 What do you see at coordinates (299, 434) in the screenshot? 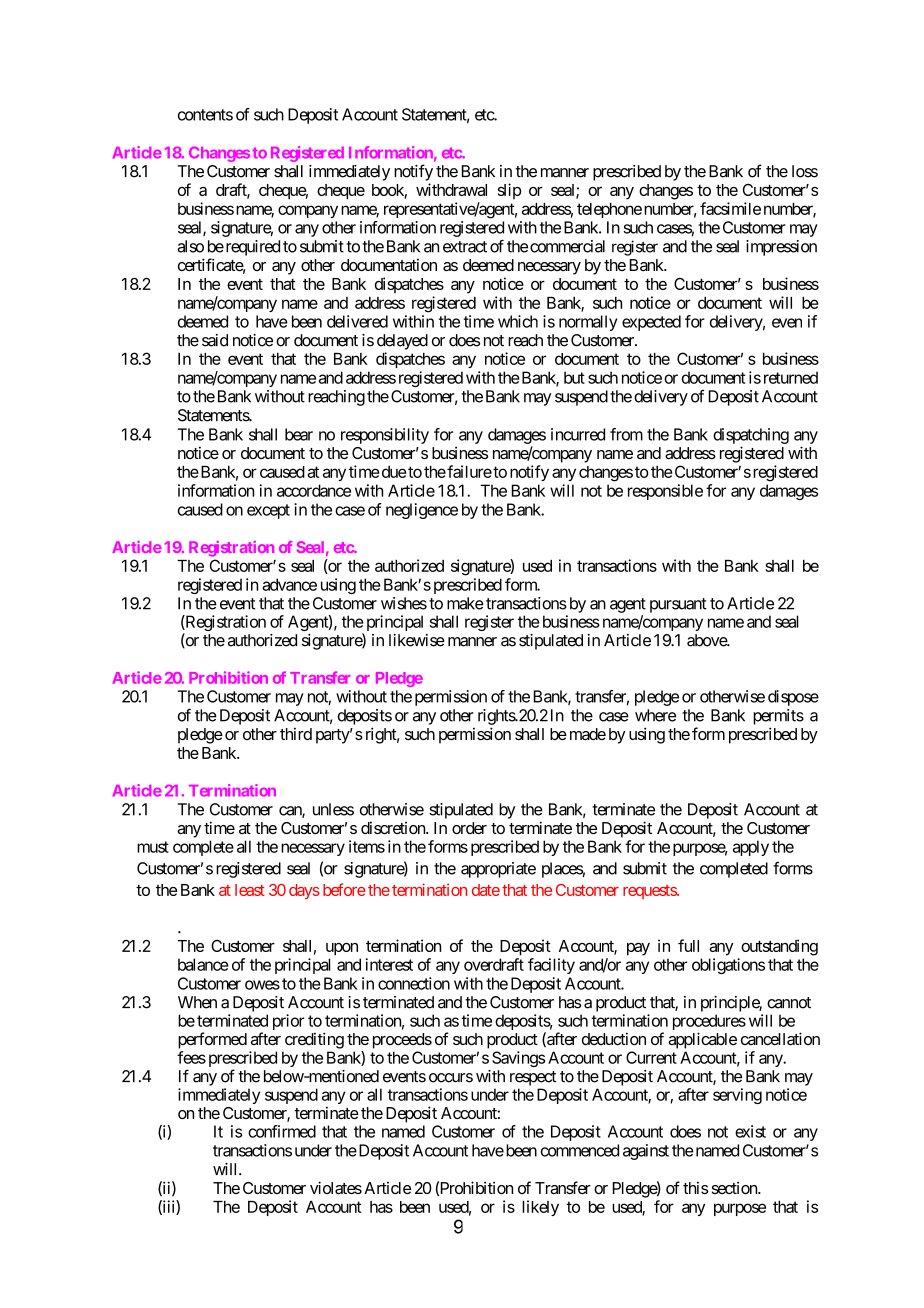
I see `bear` at bounding box center [299, 434].
